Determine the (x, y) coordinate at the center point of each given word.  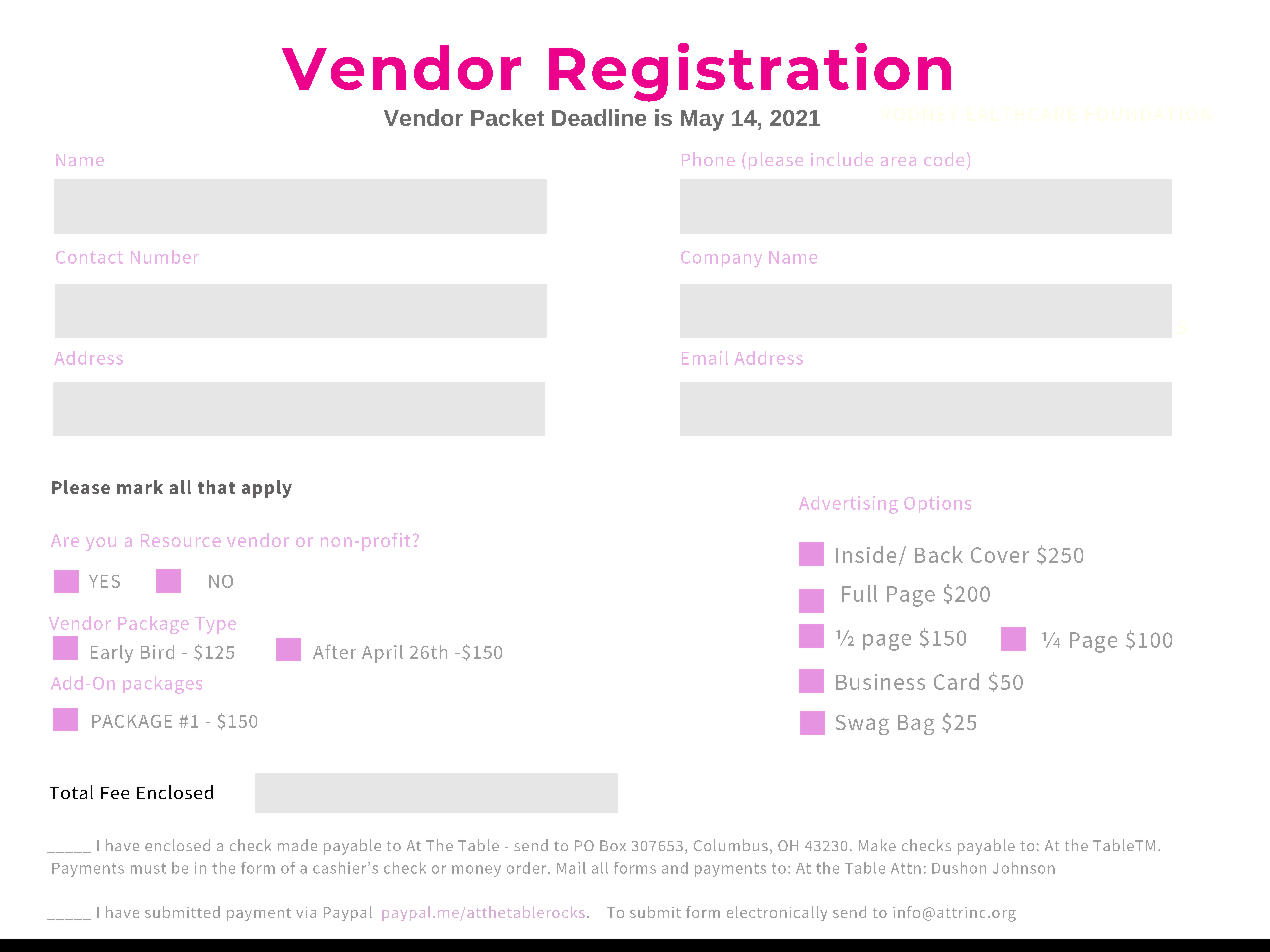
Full (859, 593)
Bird (157, 652)
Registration (750, 72)
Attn (906, 868)
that (216, 487)
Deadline (599, 117)
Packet (507, 117)
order (528, 868)
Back (939, 554)
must (148, 868)
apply (267, 489)
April (382, 654)
